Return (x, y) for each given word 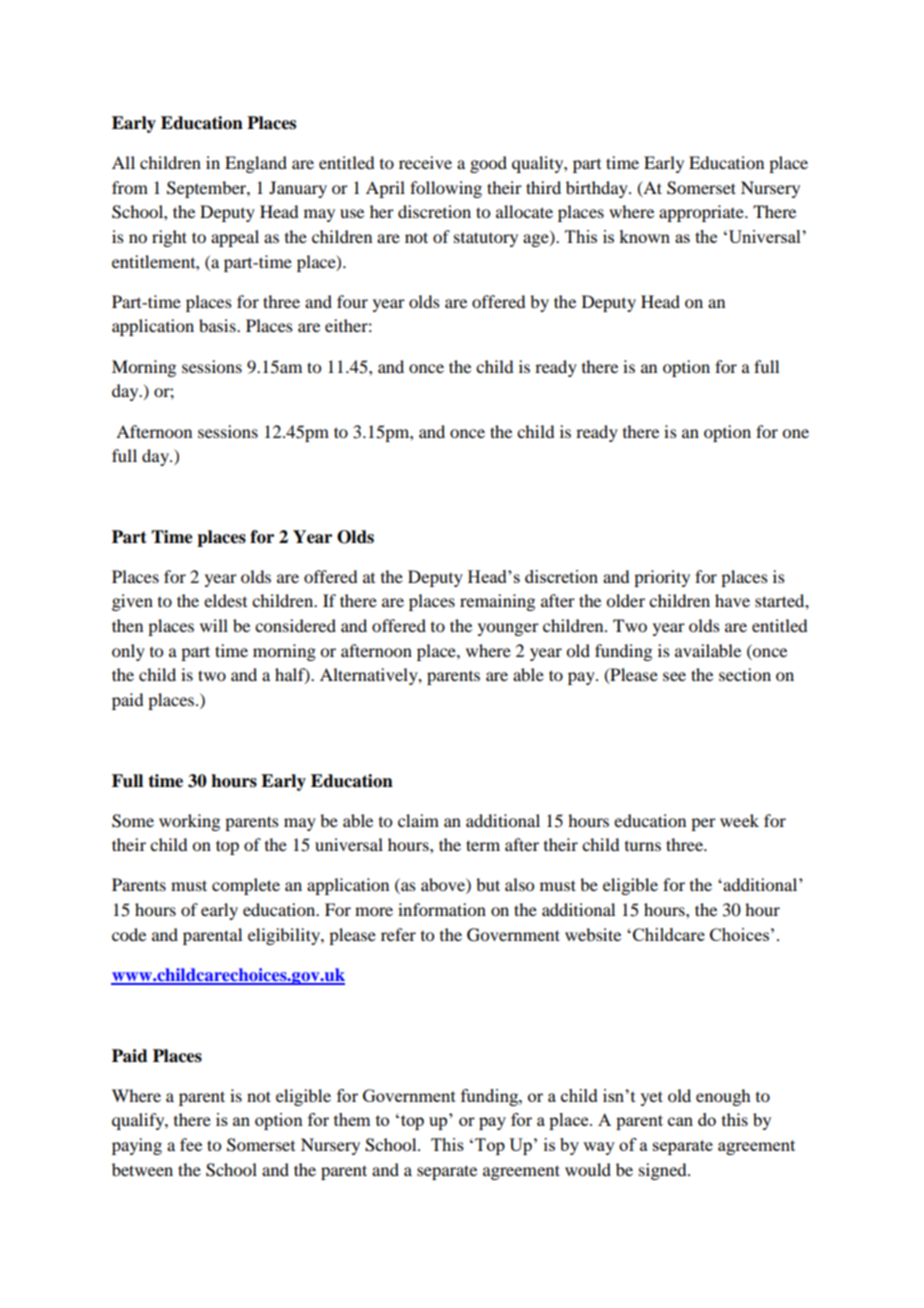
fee (191, 1144)
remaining (497, 602)
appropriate (702, 213)
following (446, 189)
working (189, 822)
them (352, 1119)
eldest (225, 600)
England (256, 164)
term (483, 845)
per (703, 824)
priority (662, 578)
